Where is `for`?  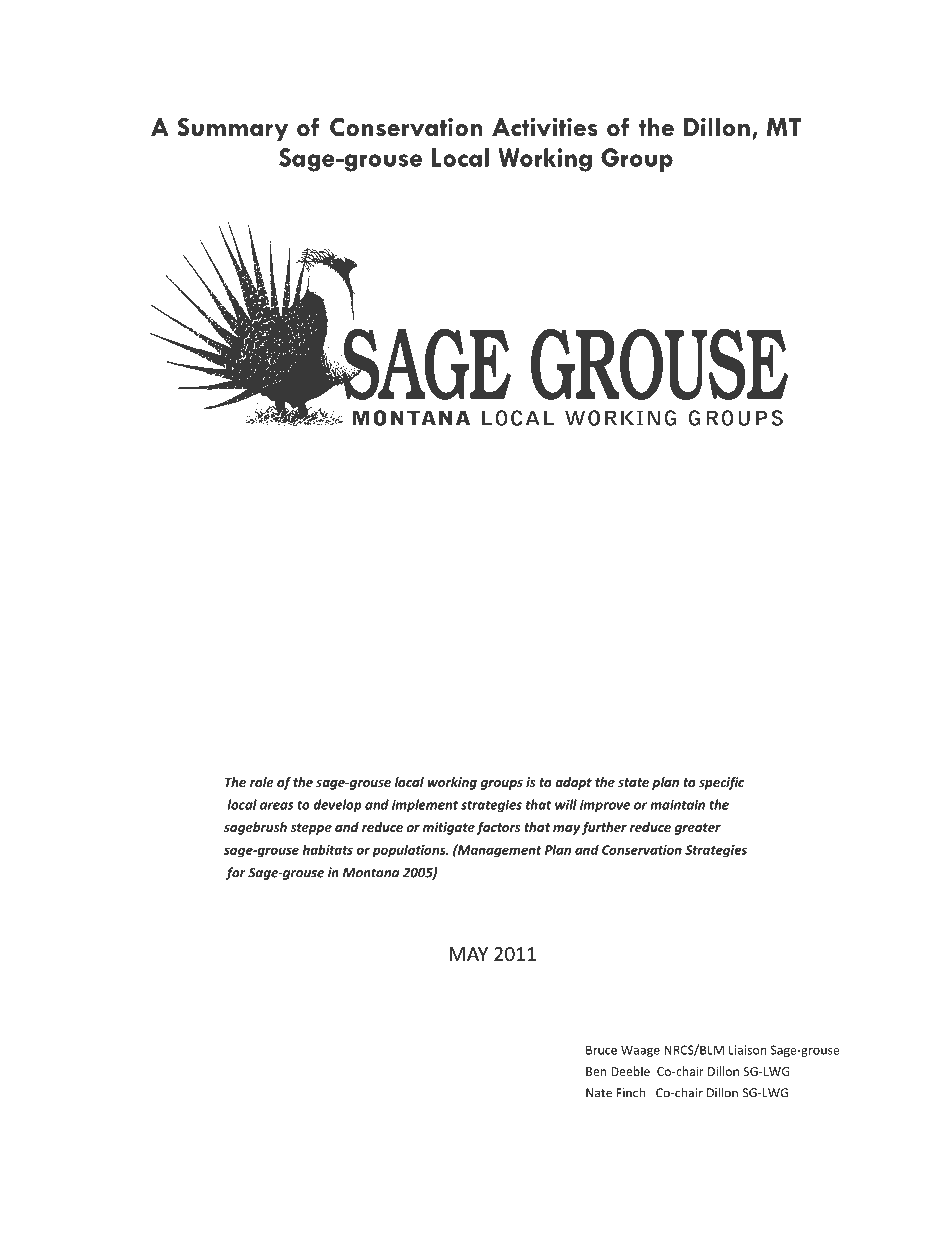
for is located at coordinates (236, 873).
